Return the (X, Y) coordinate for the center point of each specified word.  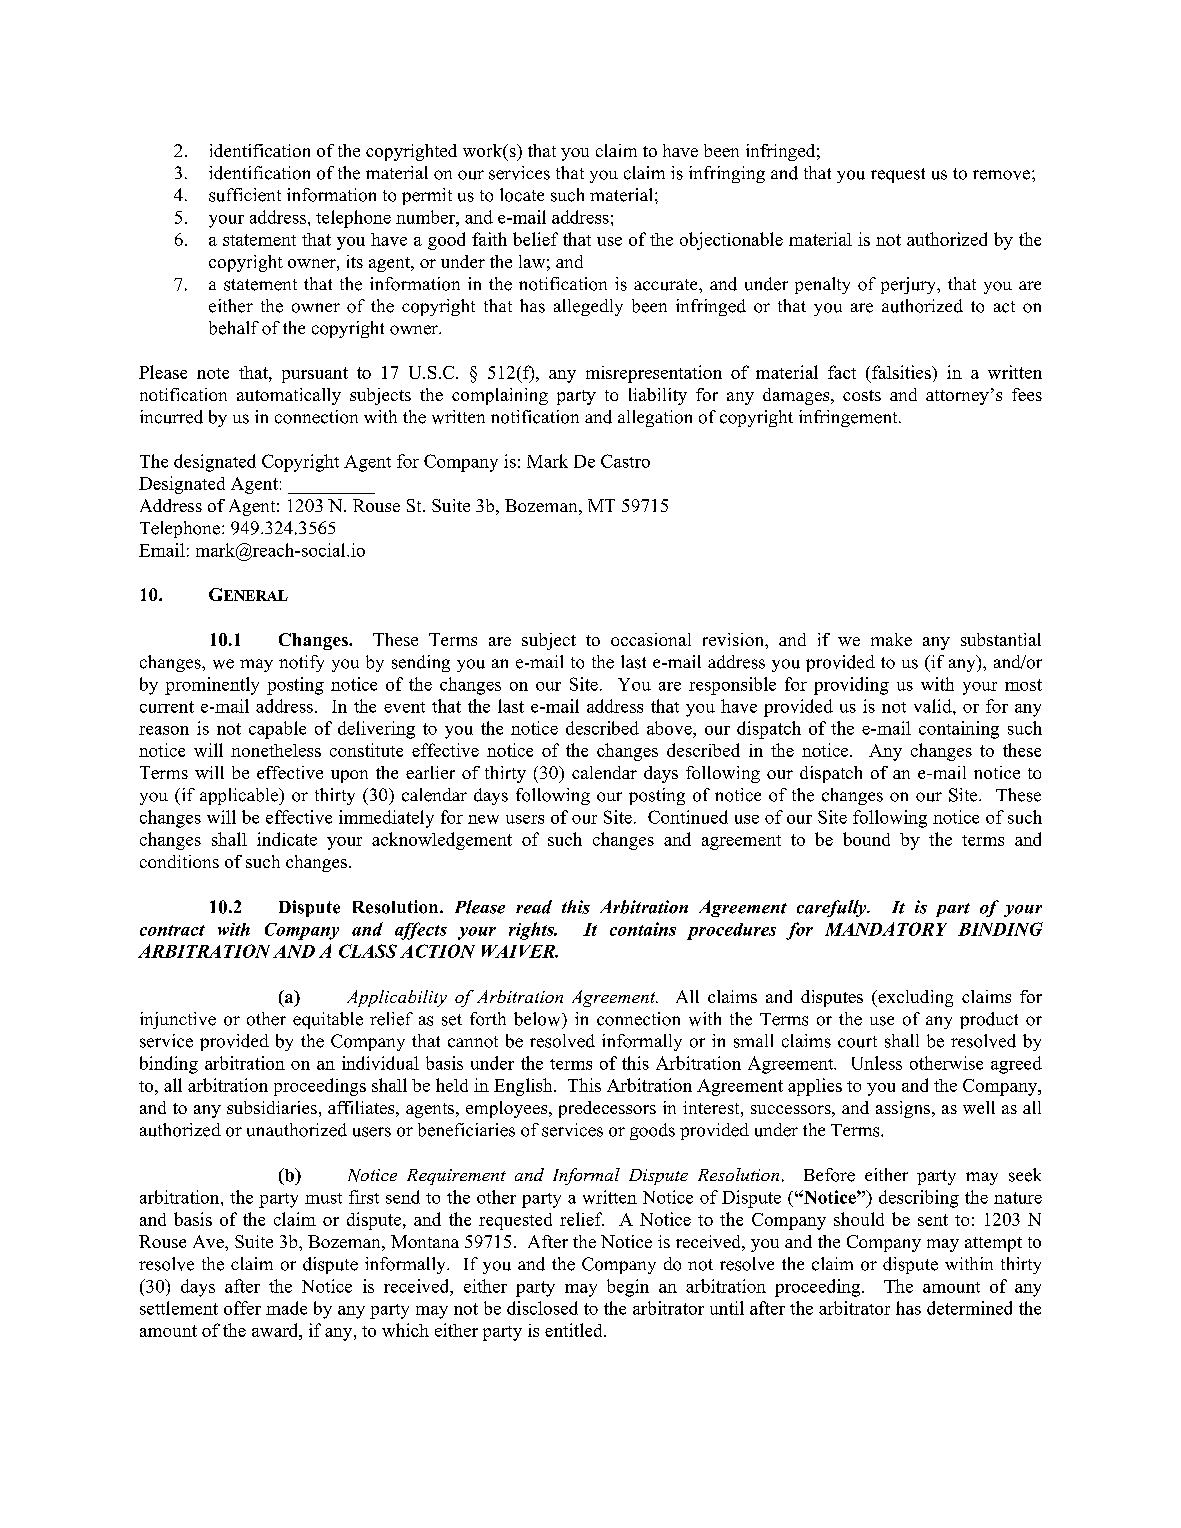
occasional (651, 639)
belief (535, 239)
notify (301, 663)
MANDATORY (886, 929)
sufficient (245, 195)
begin (628, 1288)
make (891, 639)
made (286, 1308)
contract (172, 930)
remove (1003, 175)
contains (643, 929)
